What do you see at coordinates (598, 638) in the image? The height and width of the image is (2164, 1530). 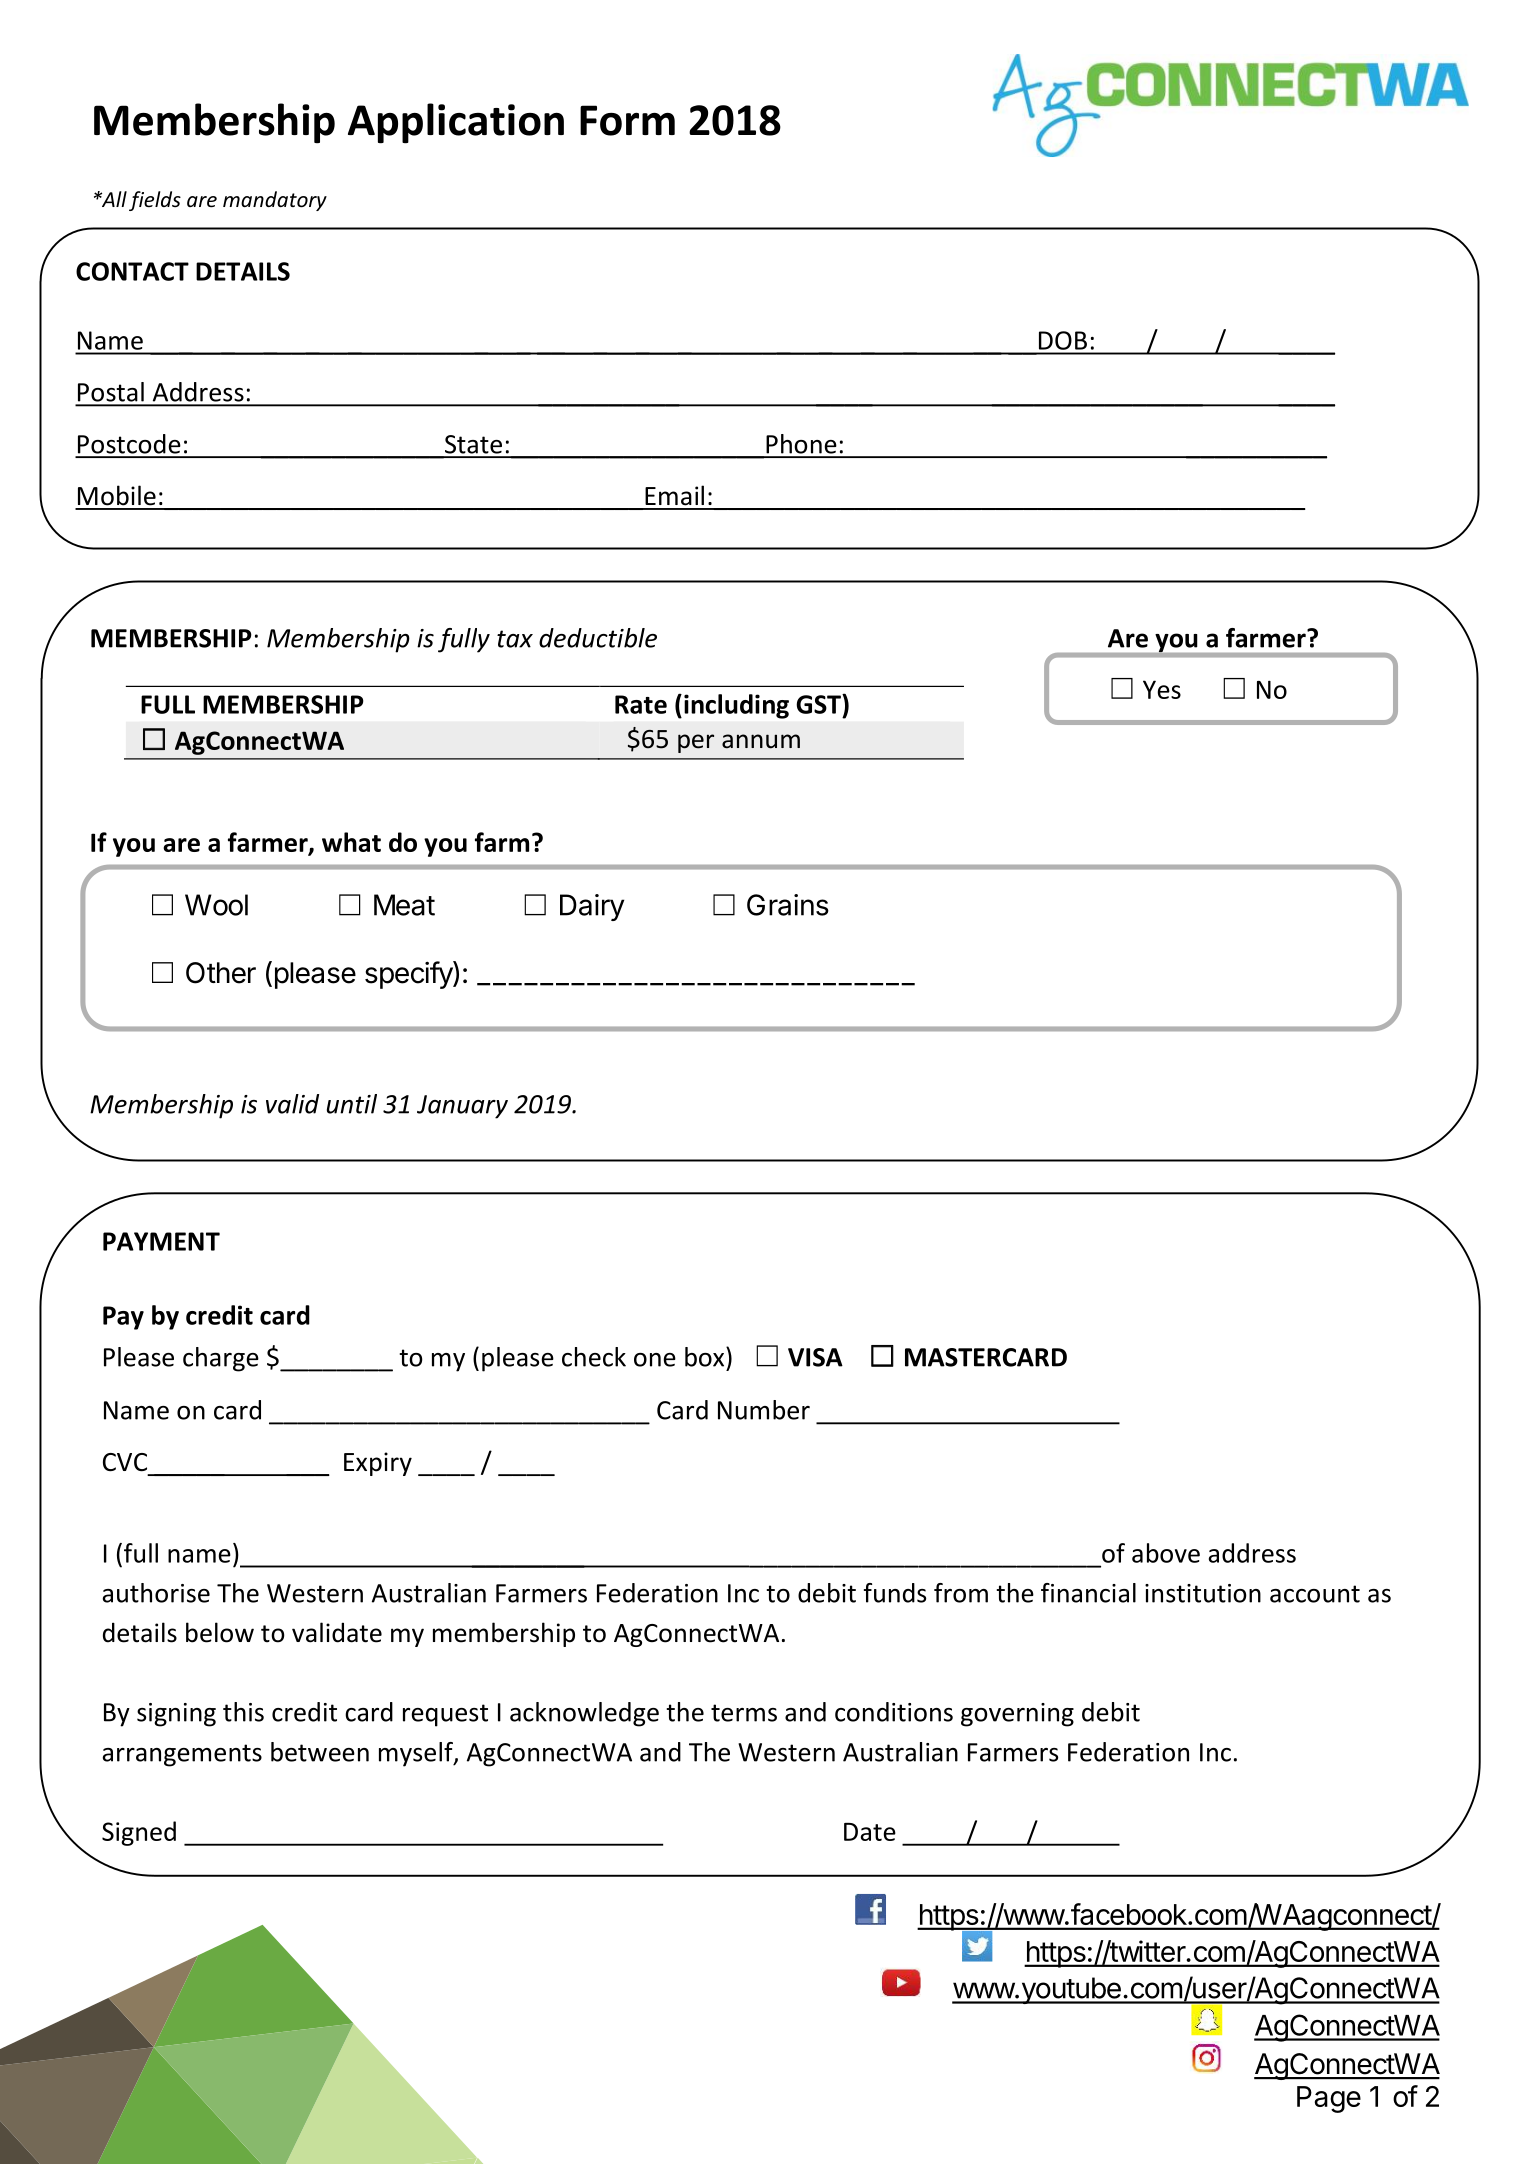 I see `deductible` at bounding box center [598, 638].
